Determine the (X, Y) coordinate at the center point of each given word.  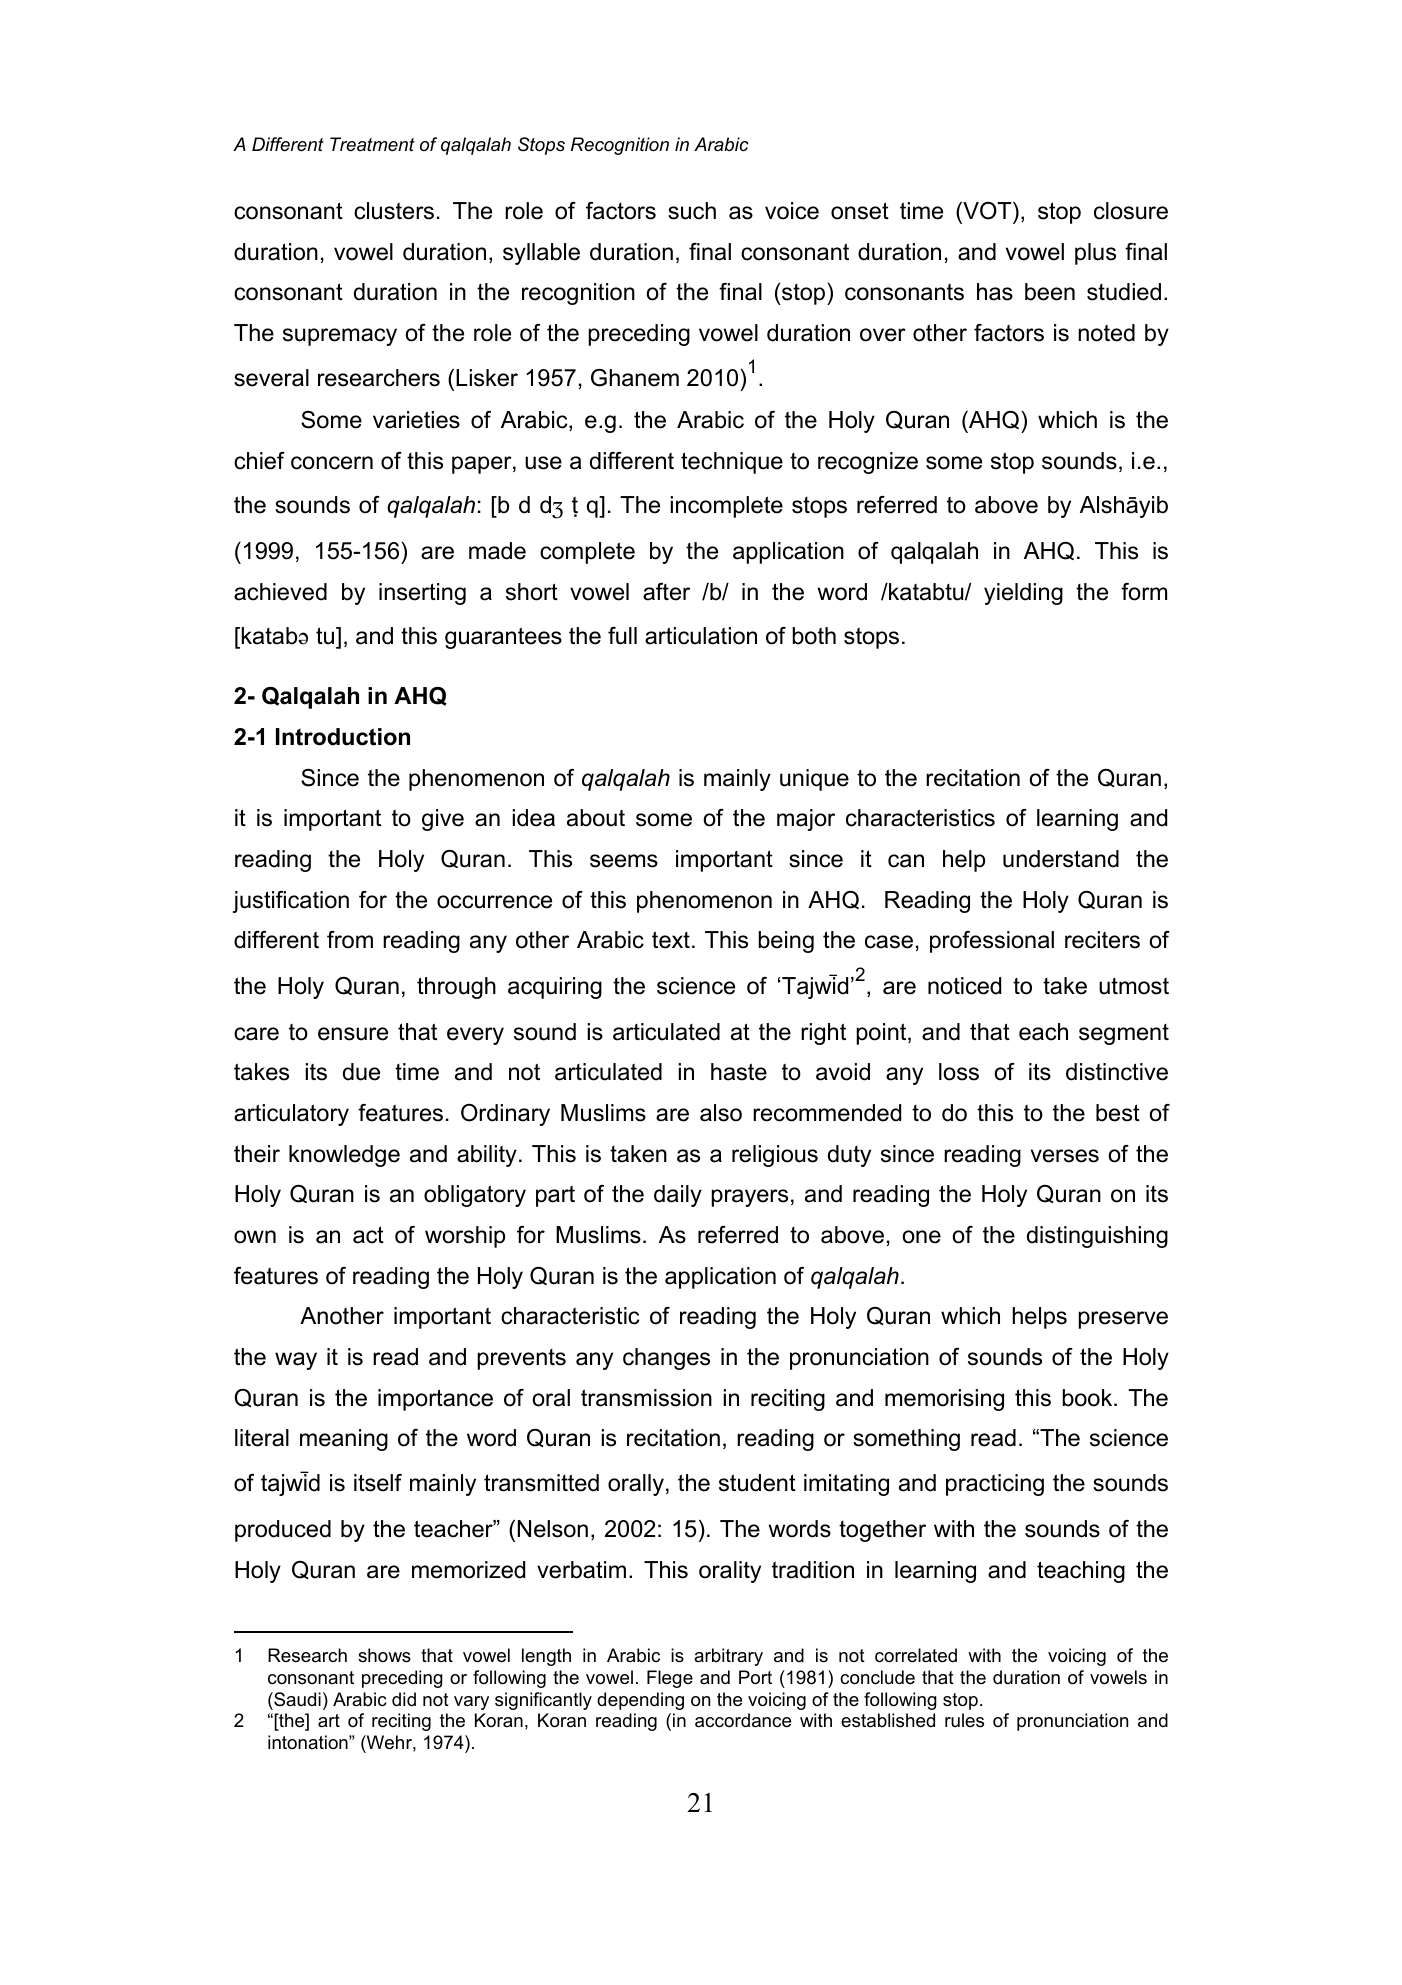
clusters (394, 211)
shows (384, 1655)
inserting (422, 594)
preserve (1123, 1320)
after (666, 592)
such (692, 211)
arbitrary (728, 1657)
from (350, 940)
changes (666, 1359)
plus (1095, 254)
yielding (1023, 594)
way (296, 1361)
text (671, 940)
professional (992, 942)
